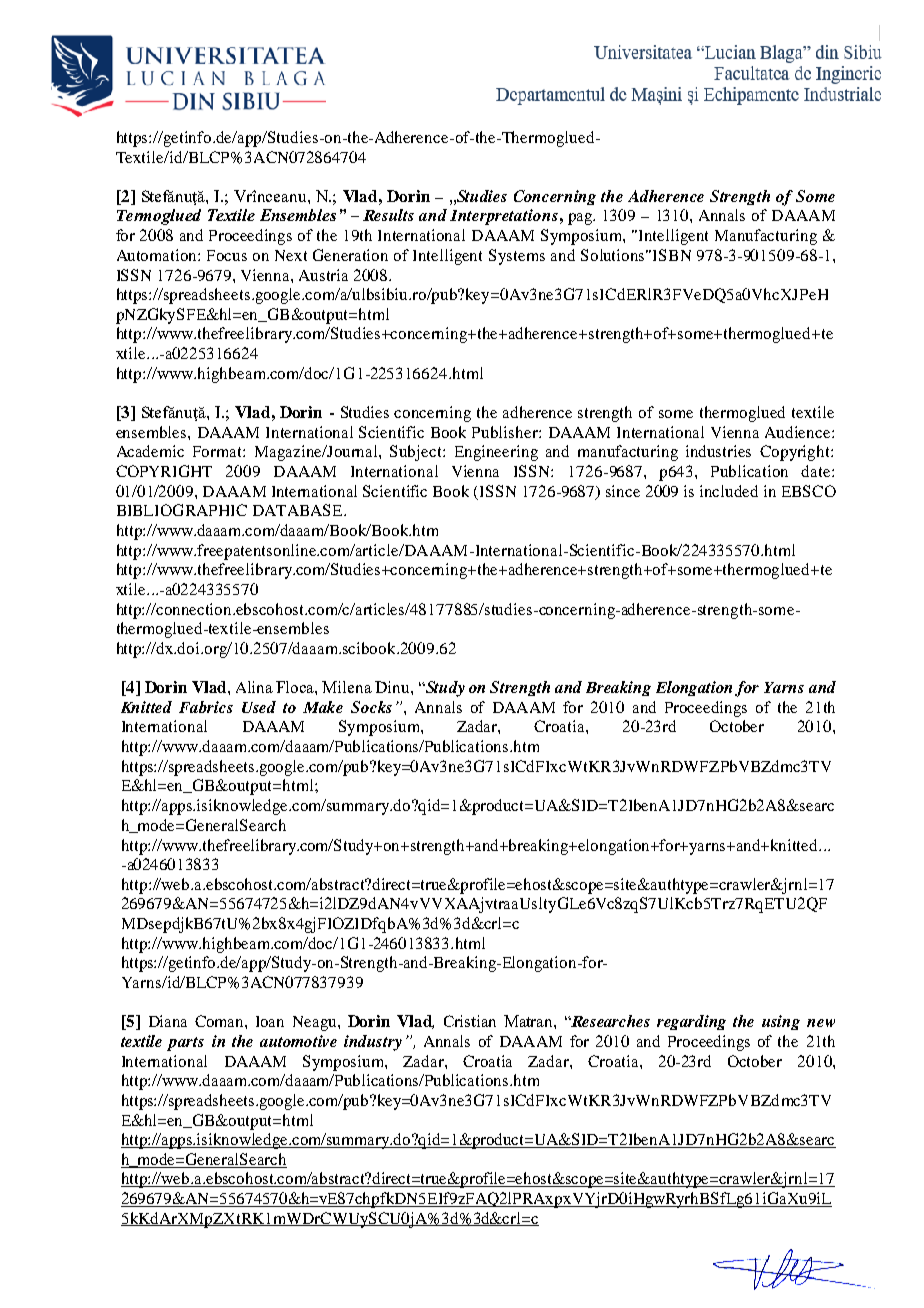 The height and width of the document is (1308, 924). Describe the element at coordinates (504, 217) in the document. I see `Interpretations` at that location.
